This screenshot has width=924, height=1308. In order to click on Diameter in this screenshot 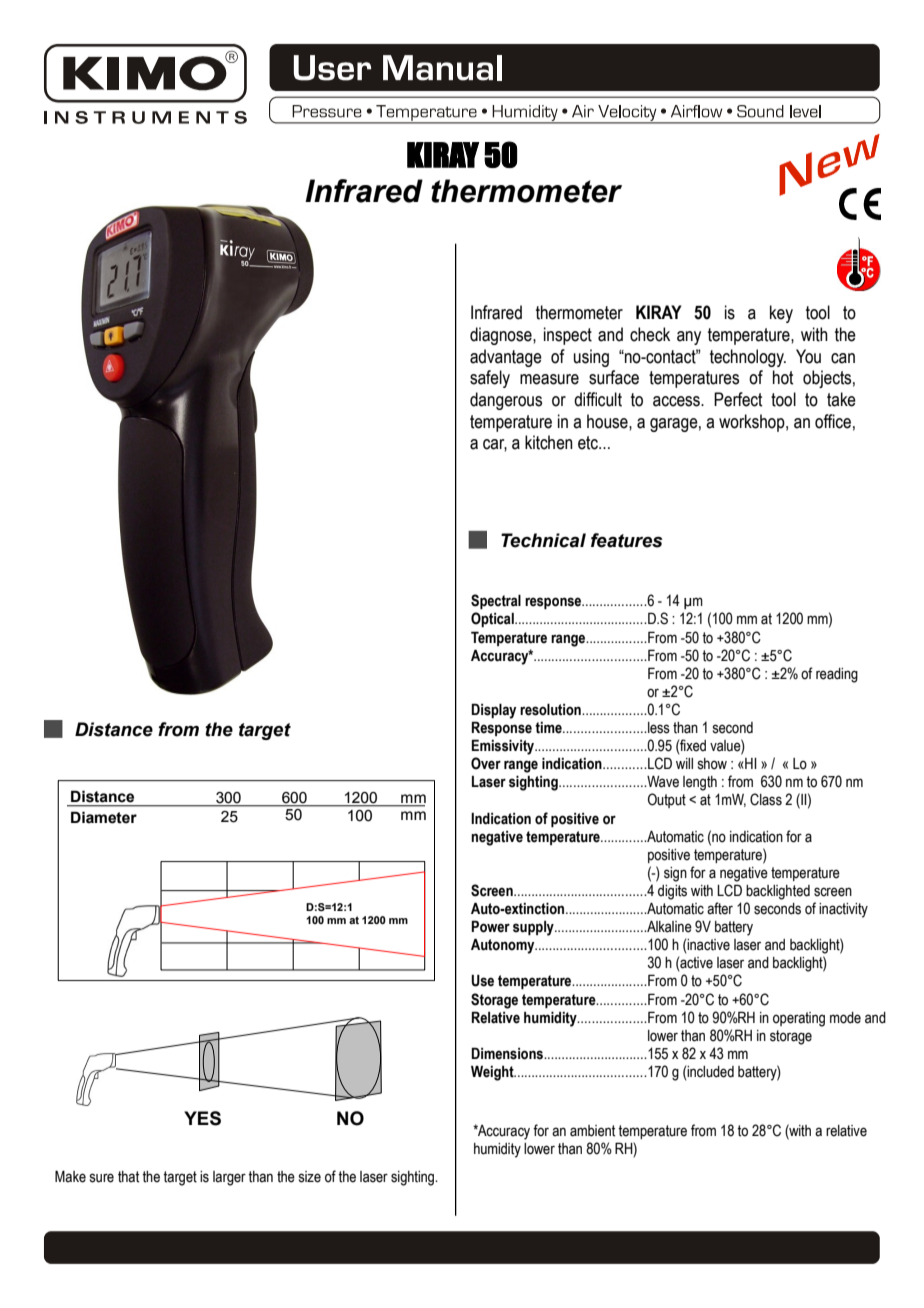, I will do `click(104, 817)`.
